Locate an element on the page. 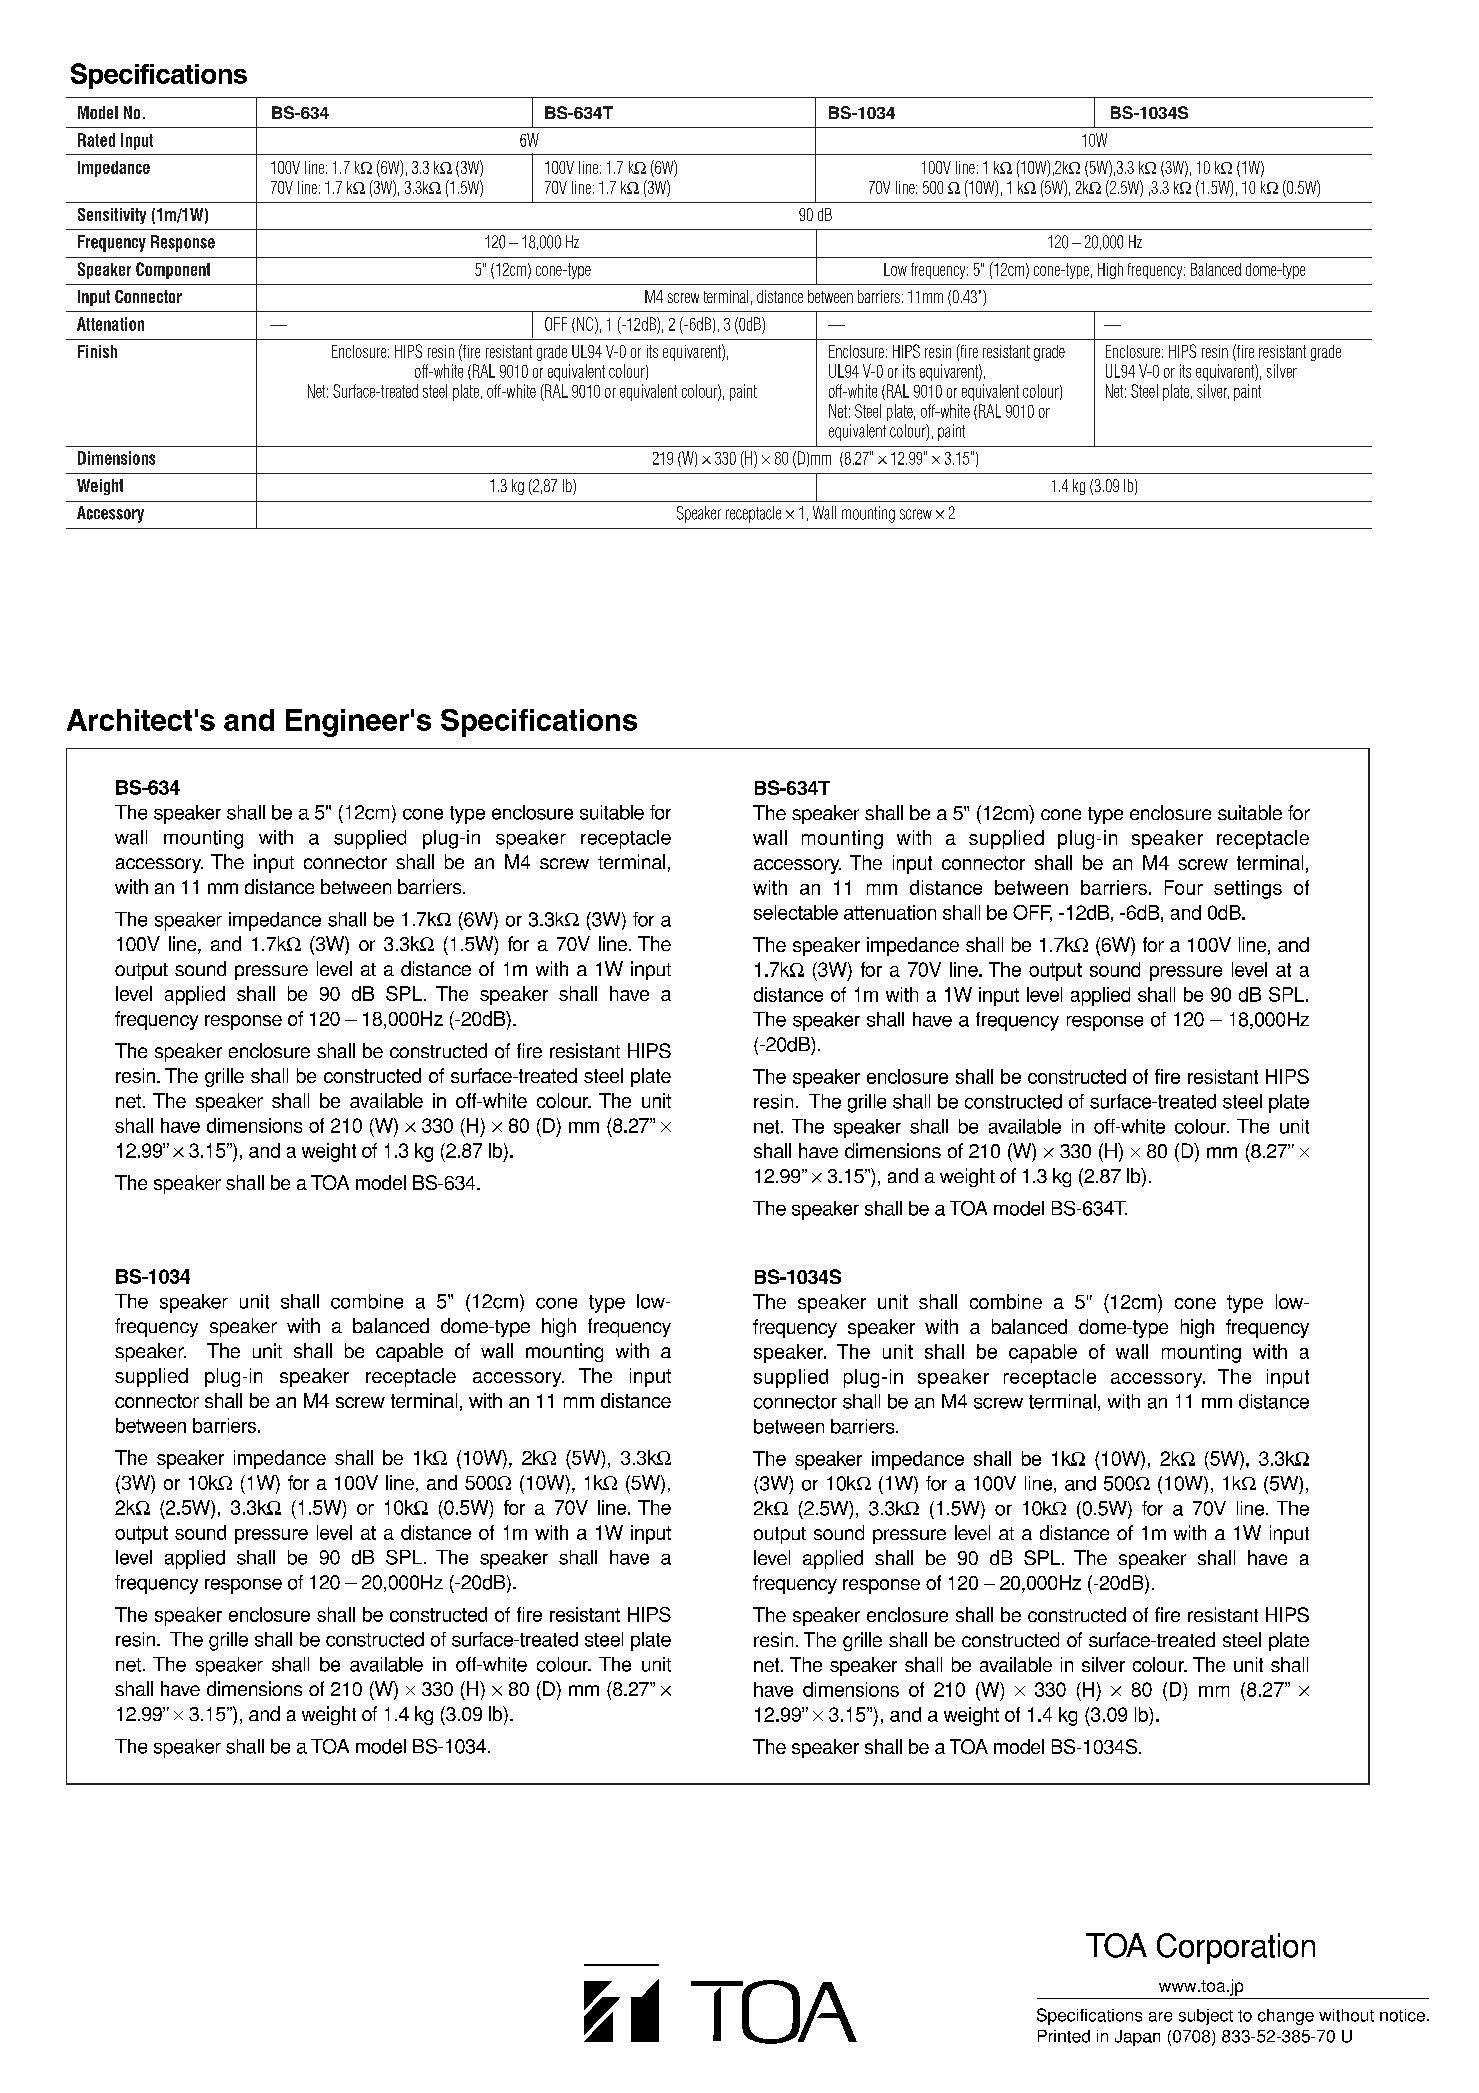  Four is located at coordinates (1184, 887).
